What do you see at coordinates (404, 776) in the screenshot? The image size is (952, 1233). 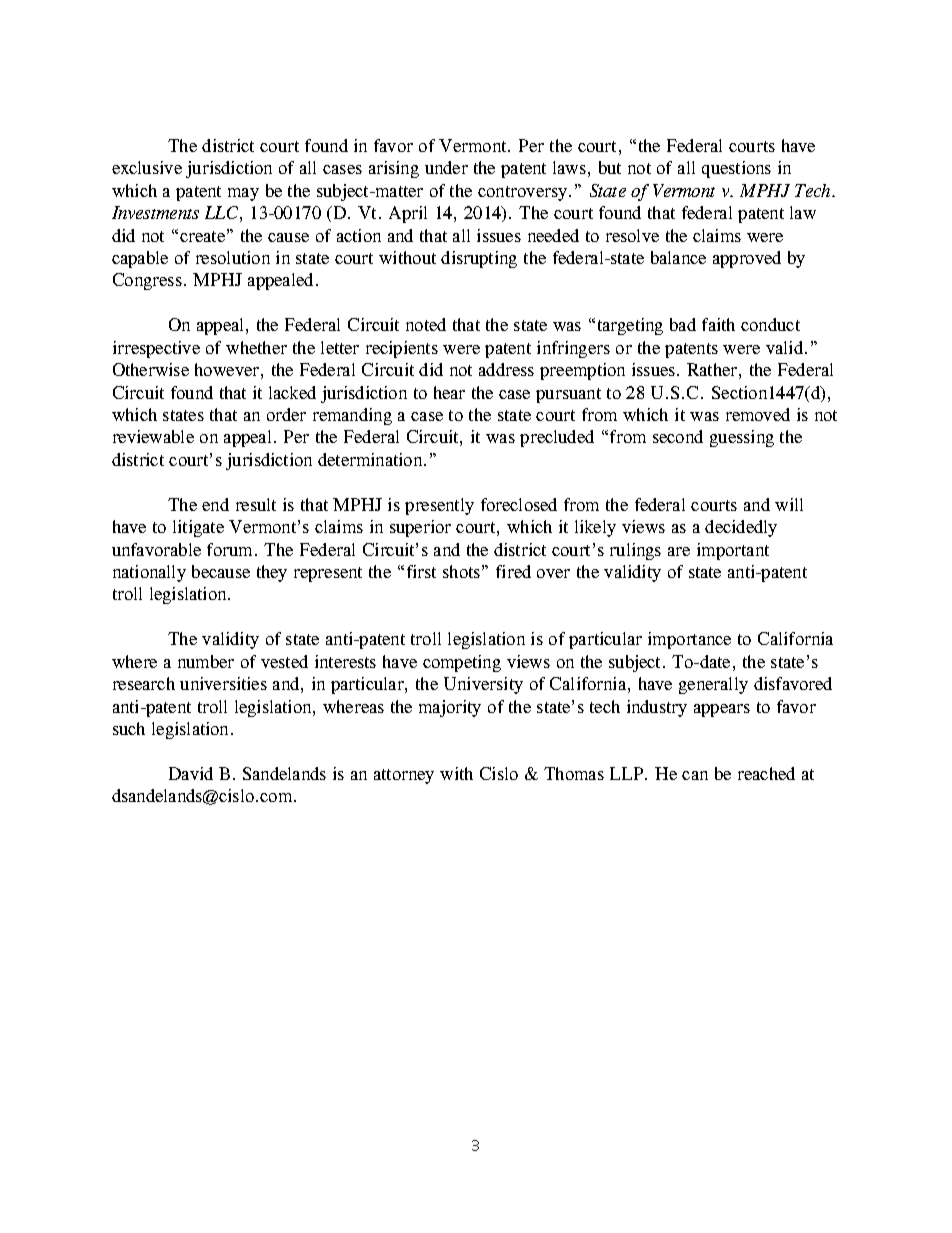 I see `attorney` at bounding box center [404, 776].
